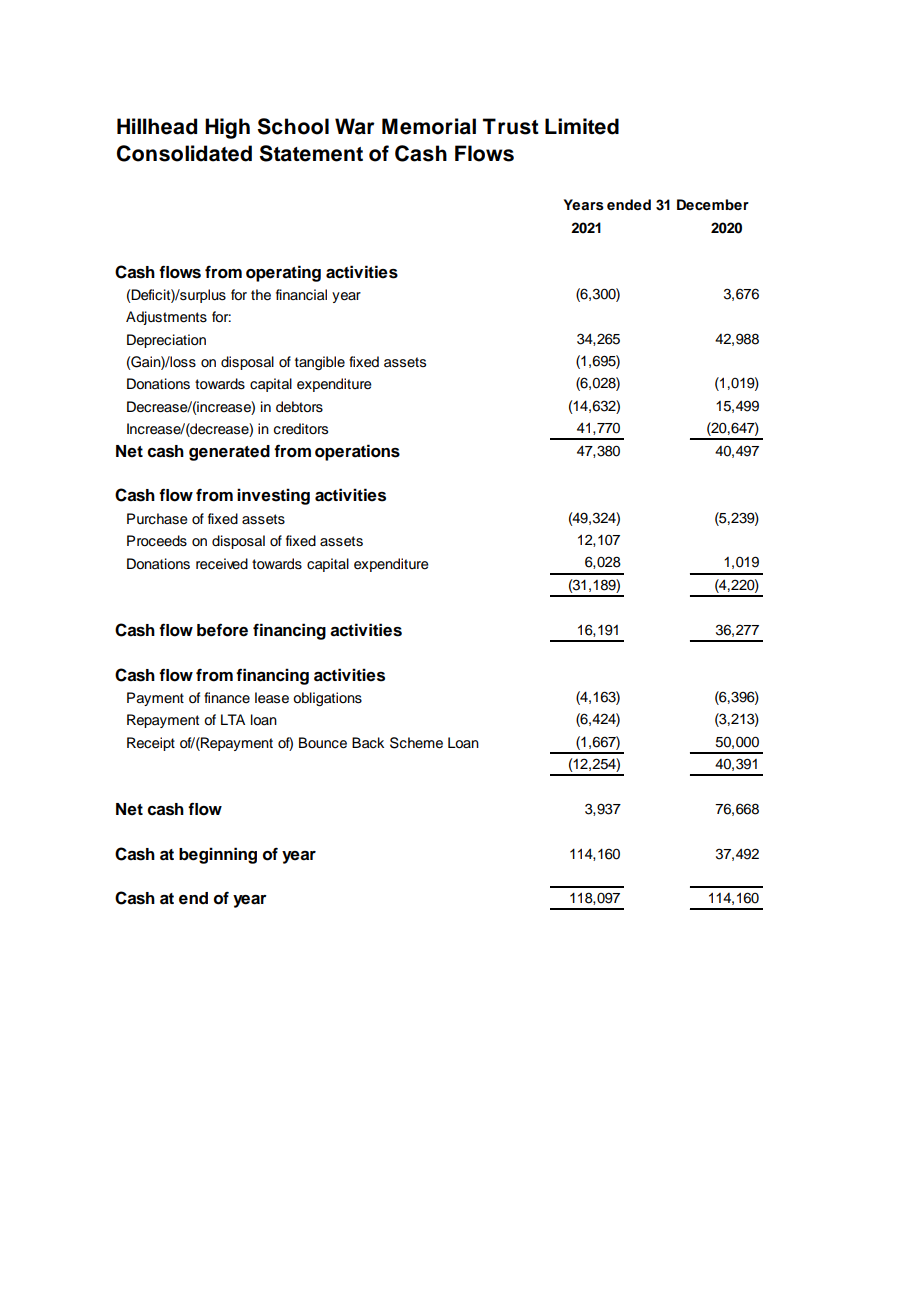 The height and width of the image is (1308, 924). Describe the element at coordinates (273, 496) in the image. I see `investing` at that location.
